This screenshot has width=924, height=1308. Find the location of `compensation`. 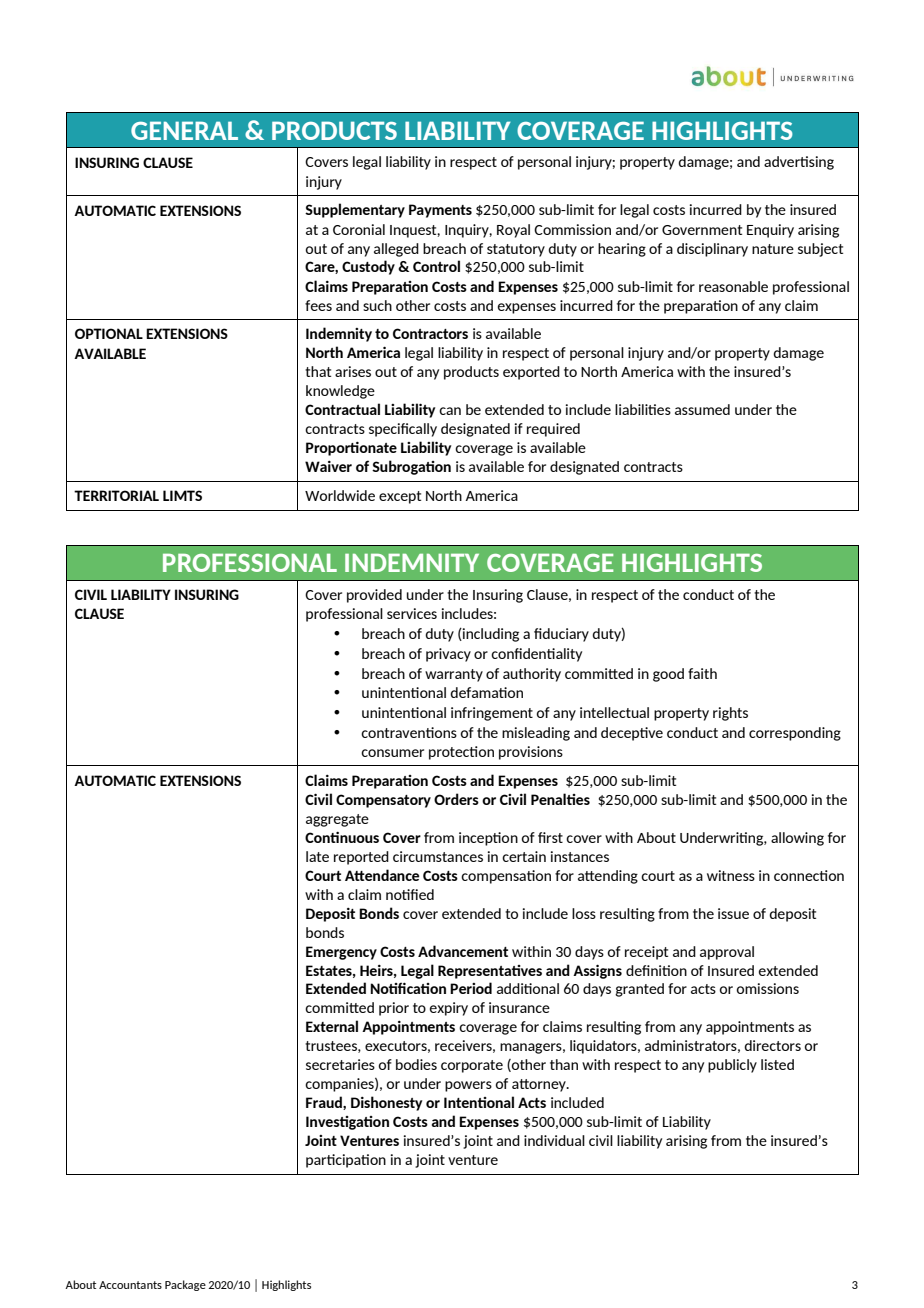

compensation is located at coordinates (506, 877).
